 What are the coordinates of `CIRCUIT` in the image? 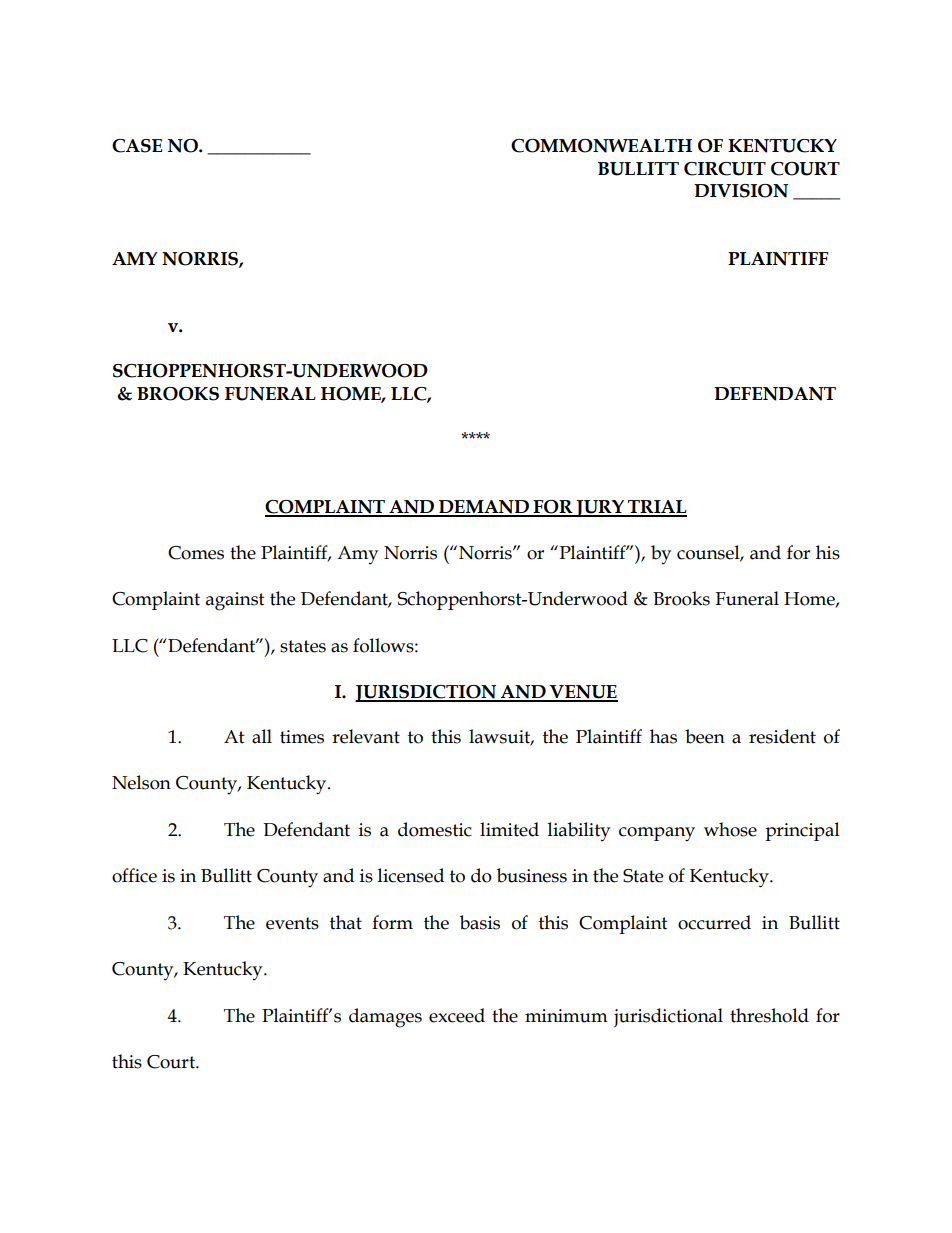 It's located at (725, 169).
